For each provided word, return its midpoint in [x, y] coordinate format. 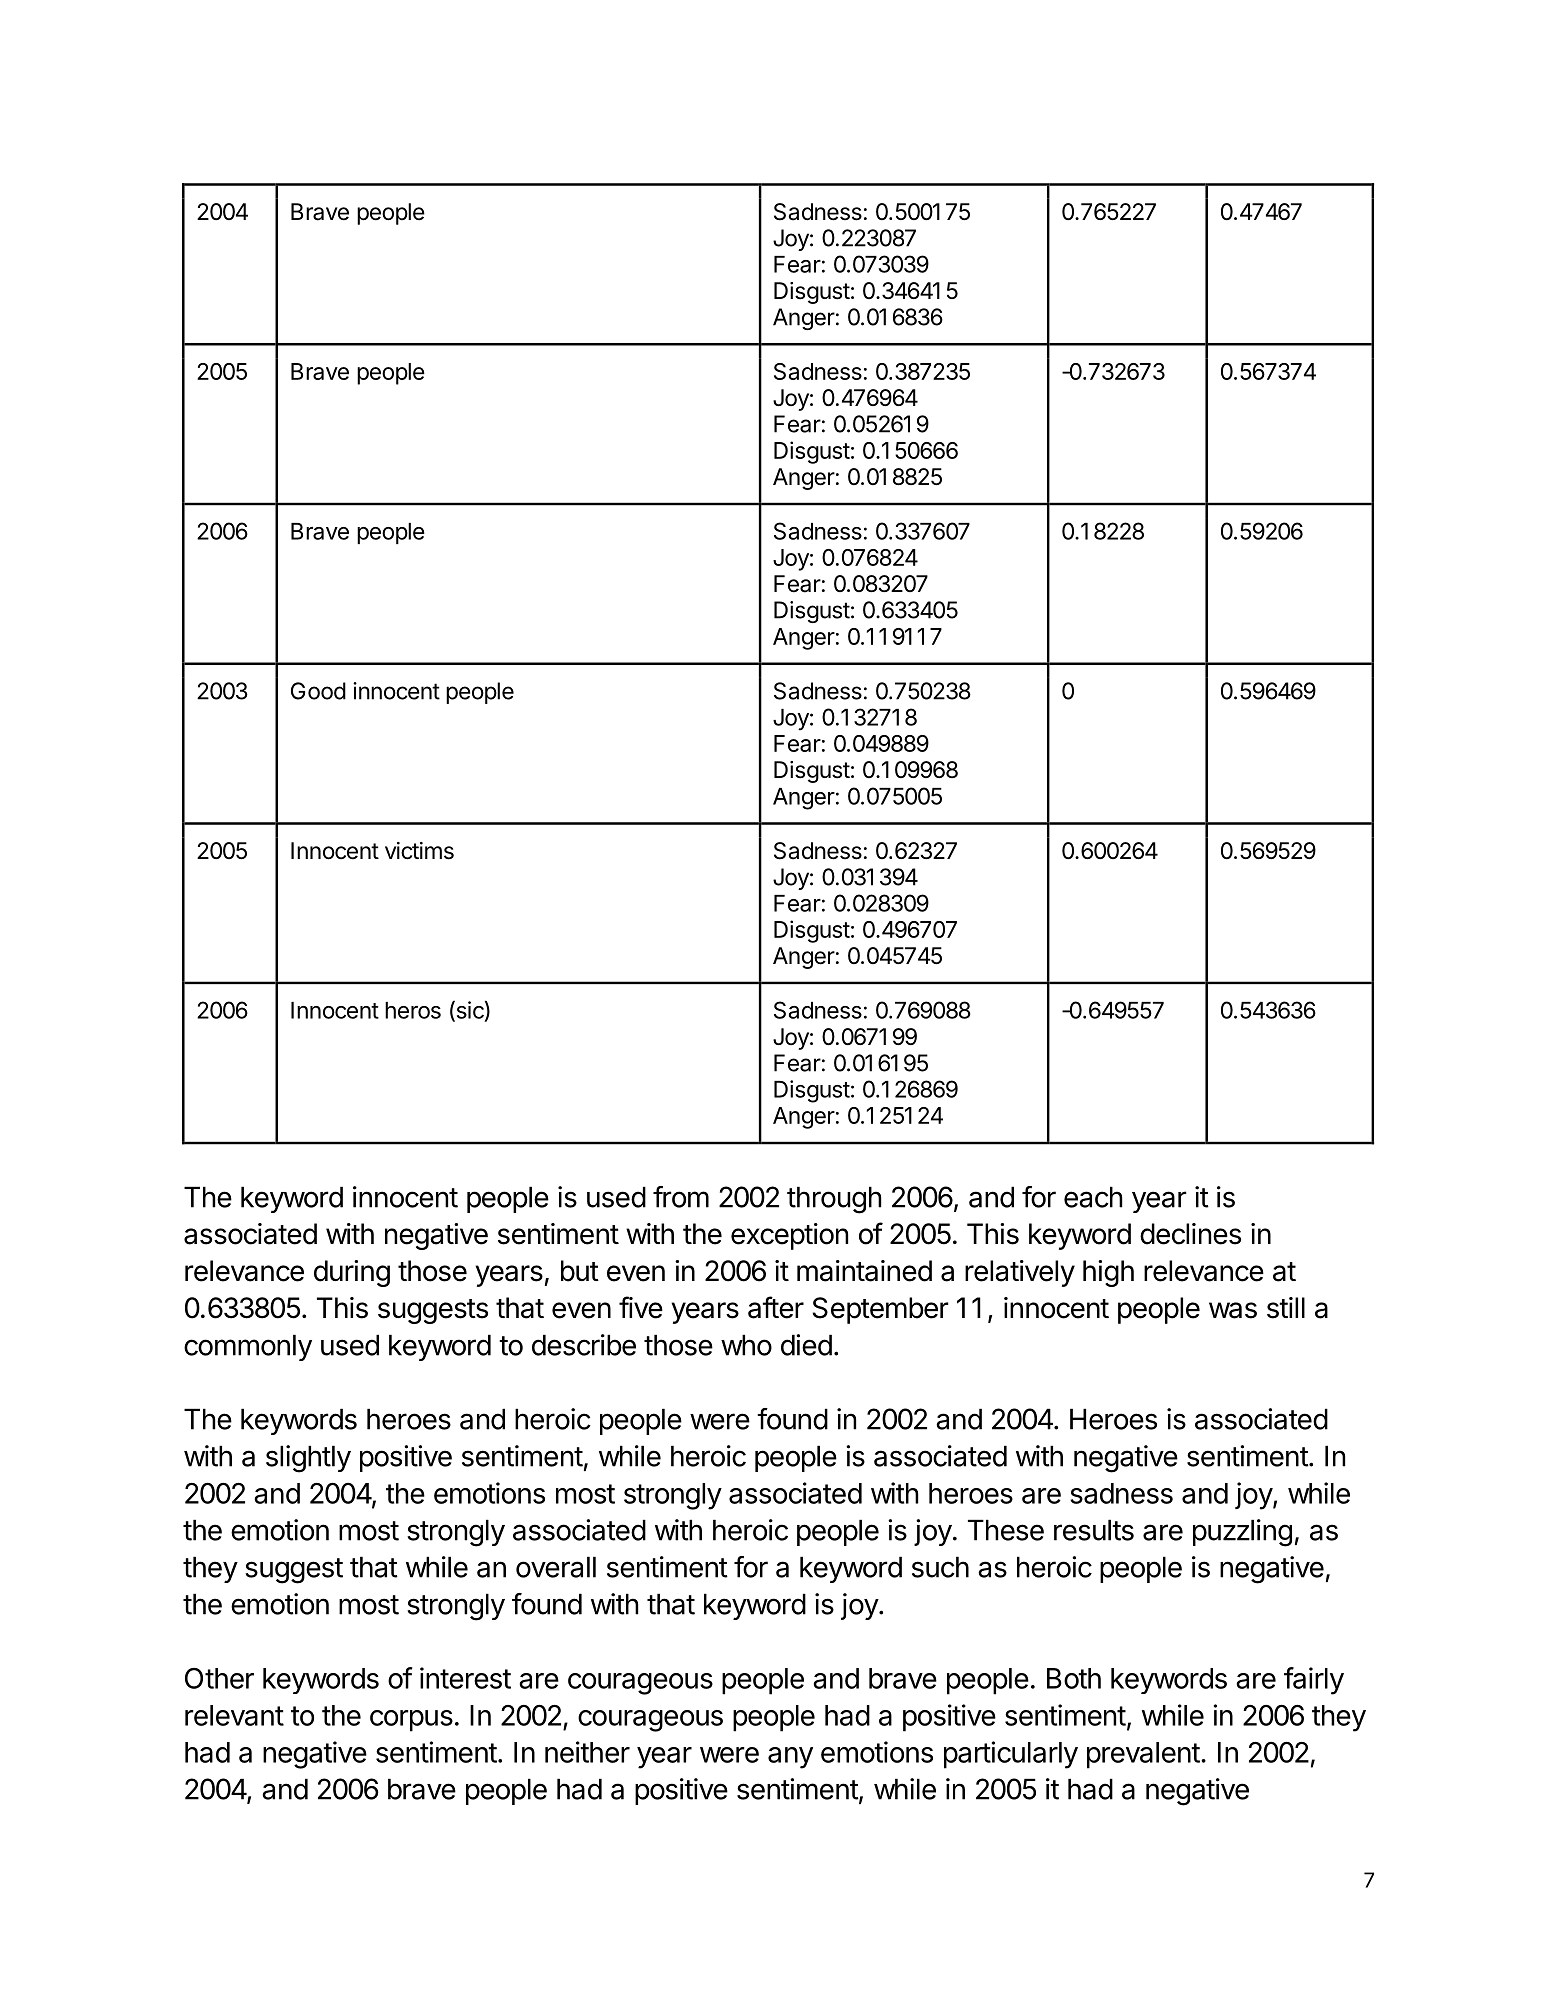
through [834, 1200]
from [681, 1197]
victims [419, 851]
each [1093, 1197]
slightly [308, 1459]
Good [318, 691]
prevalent [1143, 1755]
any [790, 1758]
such [940, 1567]
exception [789, 1236]
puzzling [1242, 1533]
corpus [411, 1721]
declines [1190, 1234]
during [352, 1273]
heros [413, 1010]
